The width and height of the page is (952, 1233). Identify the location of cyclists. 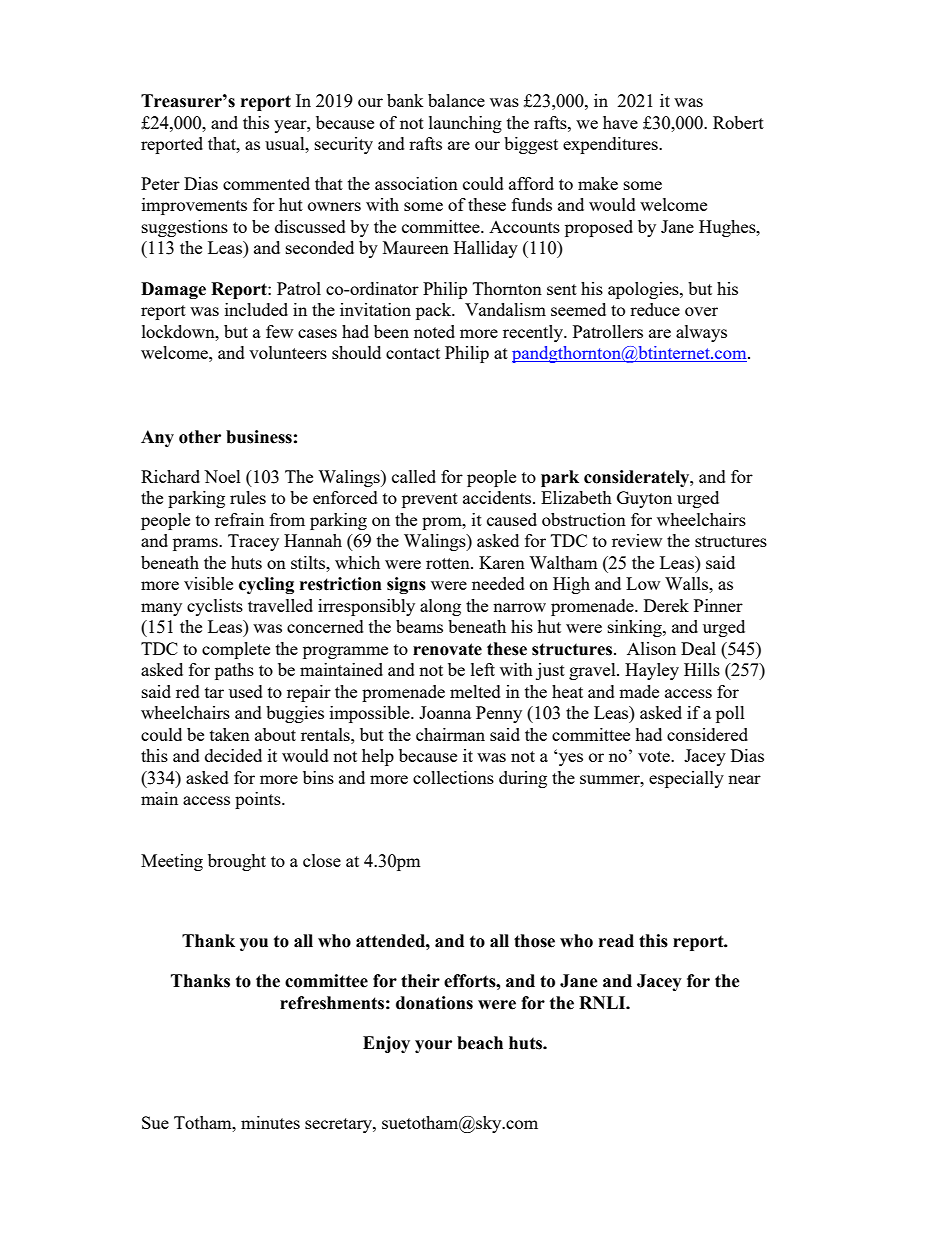
(215, 607).
